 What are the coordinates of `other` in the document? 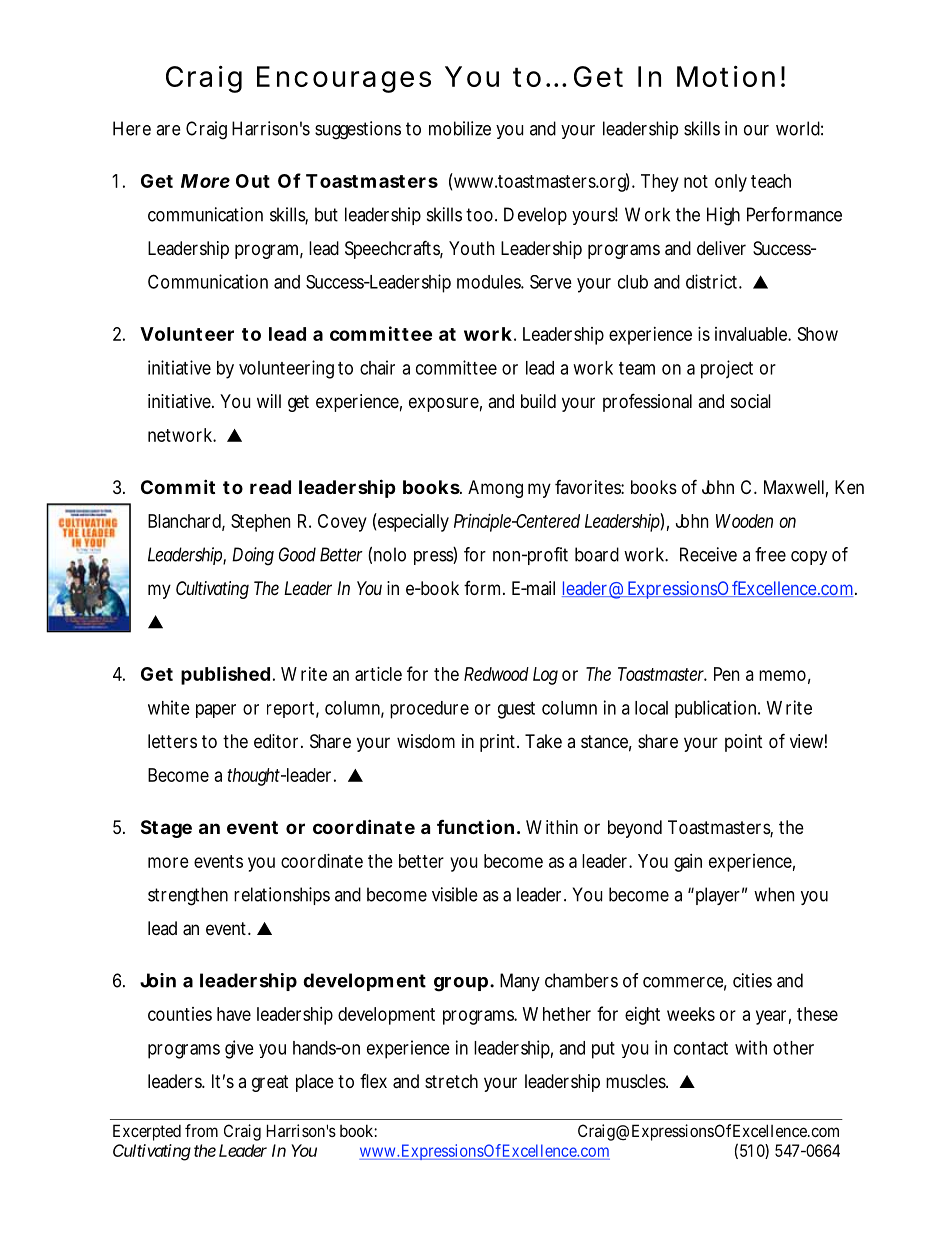 It's located at (793, 1048).
